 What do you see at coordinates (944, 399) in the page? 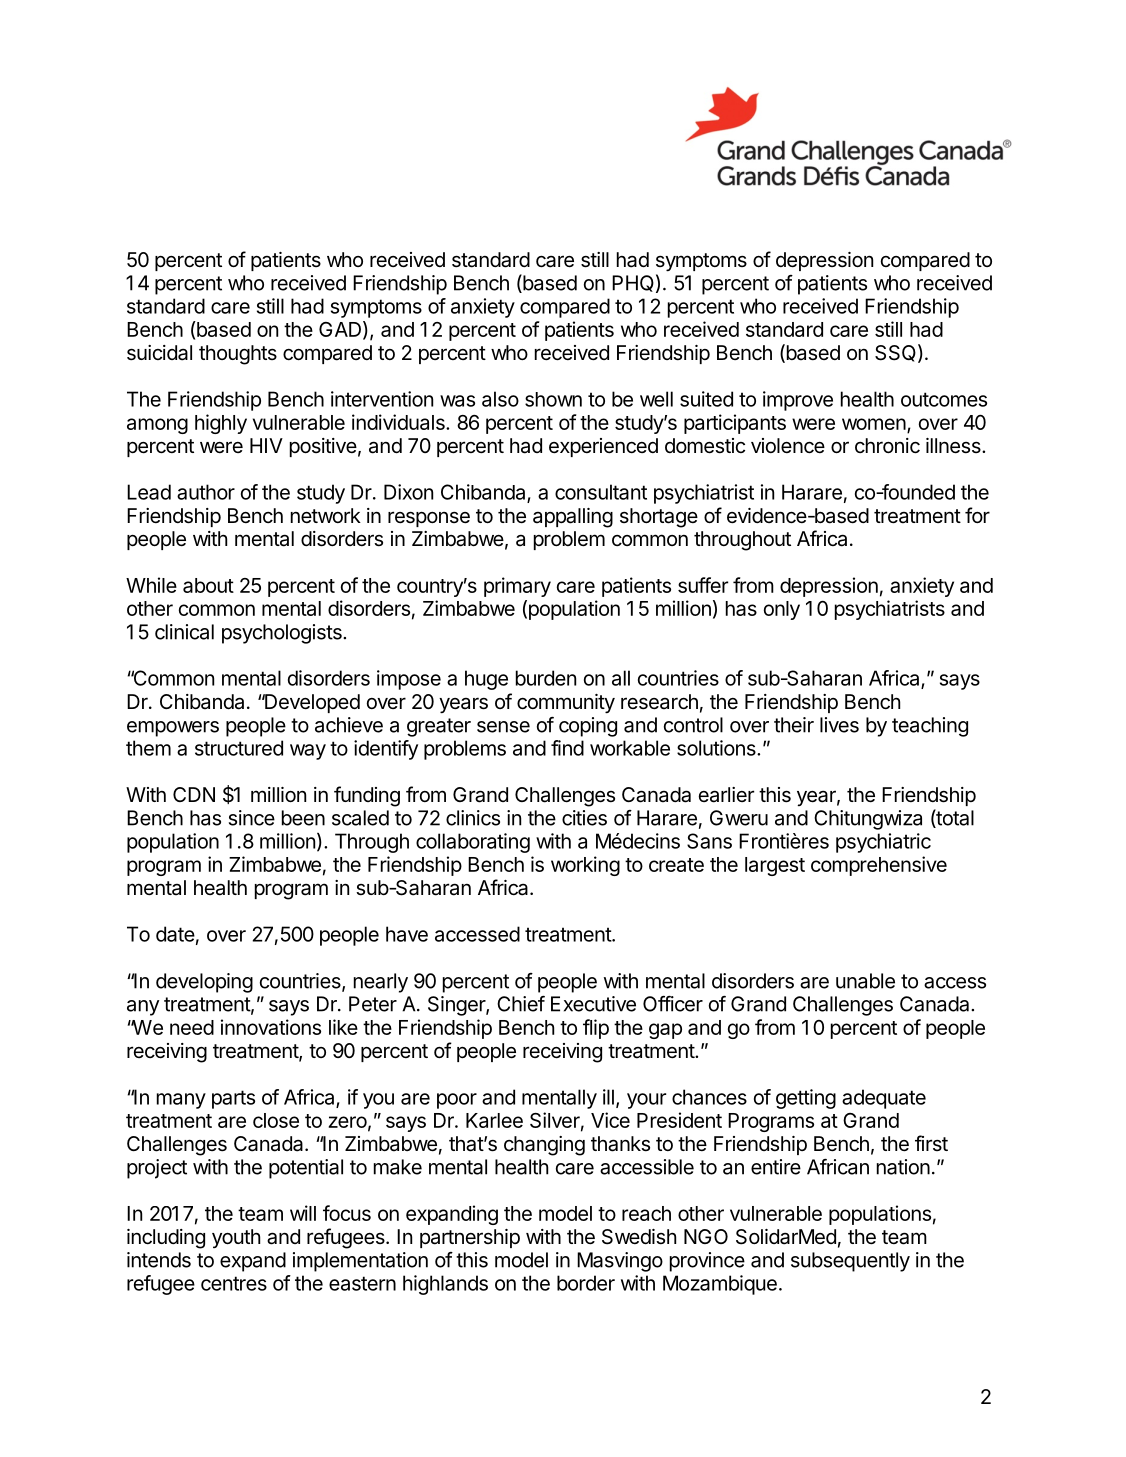
I see `outcomes` at bounding box center [944, 399].
